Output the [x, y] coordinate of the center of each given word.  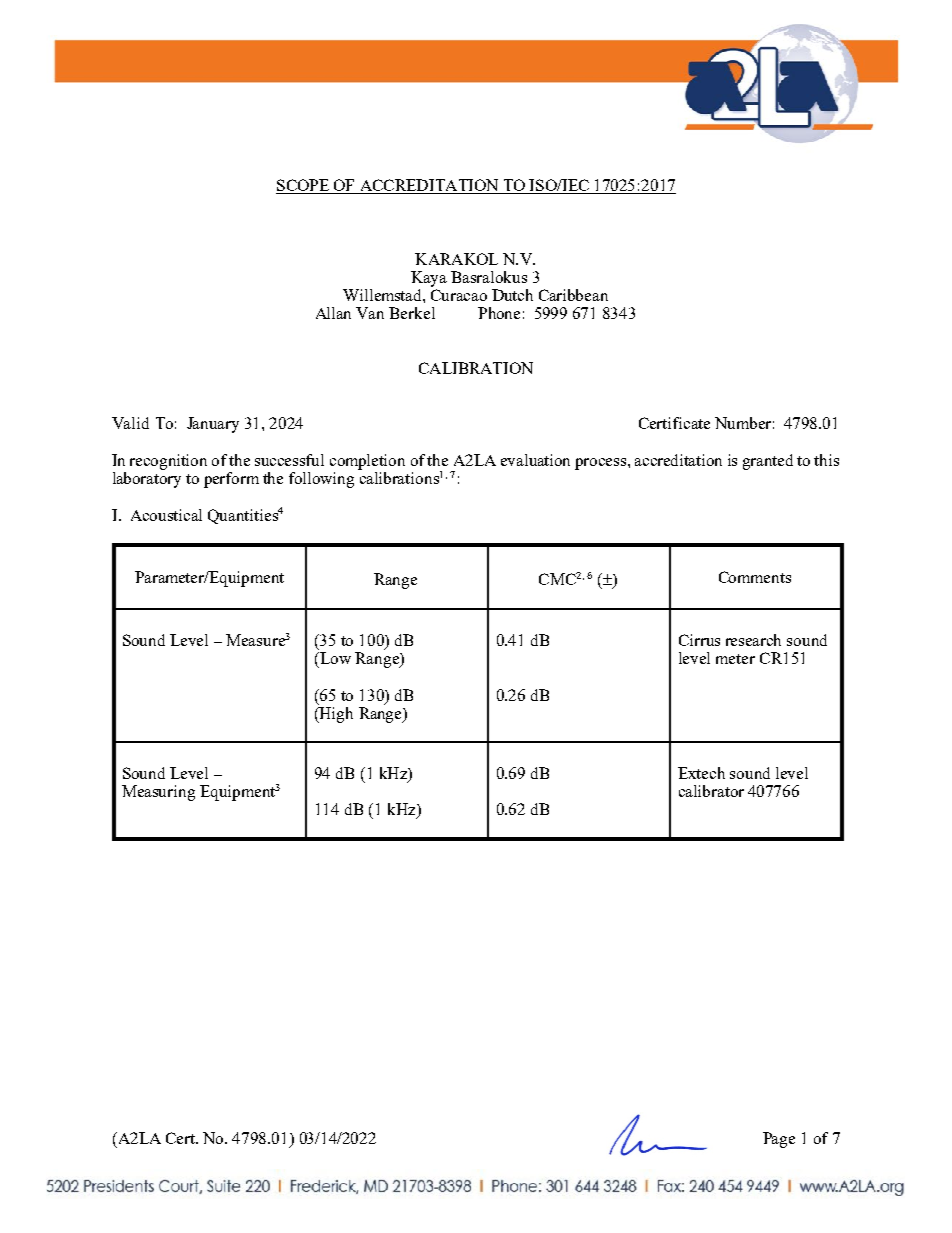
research [753, 640]
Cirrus [699, 640]
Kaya [429, 279]
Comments [755, 577]
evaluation [535, 460]
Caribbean [573, 295]
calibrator [711, 791]
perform [231, 480]
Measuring [158, 793]
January [213, 425]
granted [768, 462]
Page [779, 1140]
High [335, 715]
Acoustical [166, 515]
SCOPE [303, 186]
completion [367, 462]
